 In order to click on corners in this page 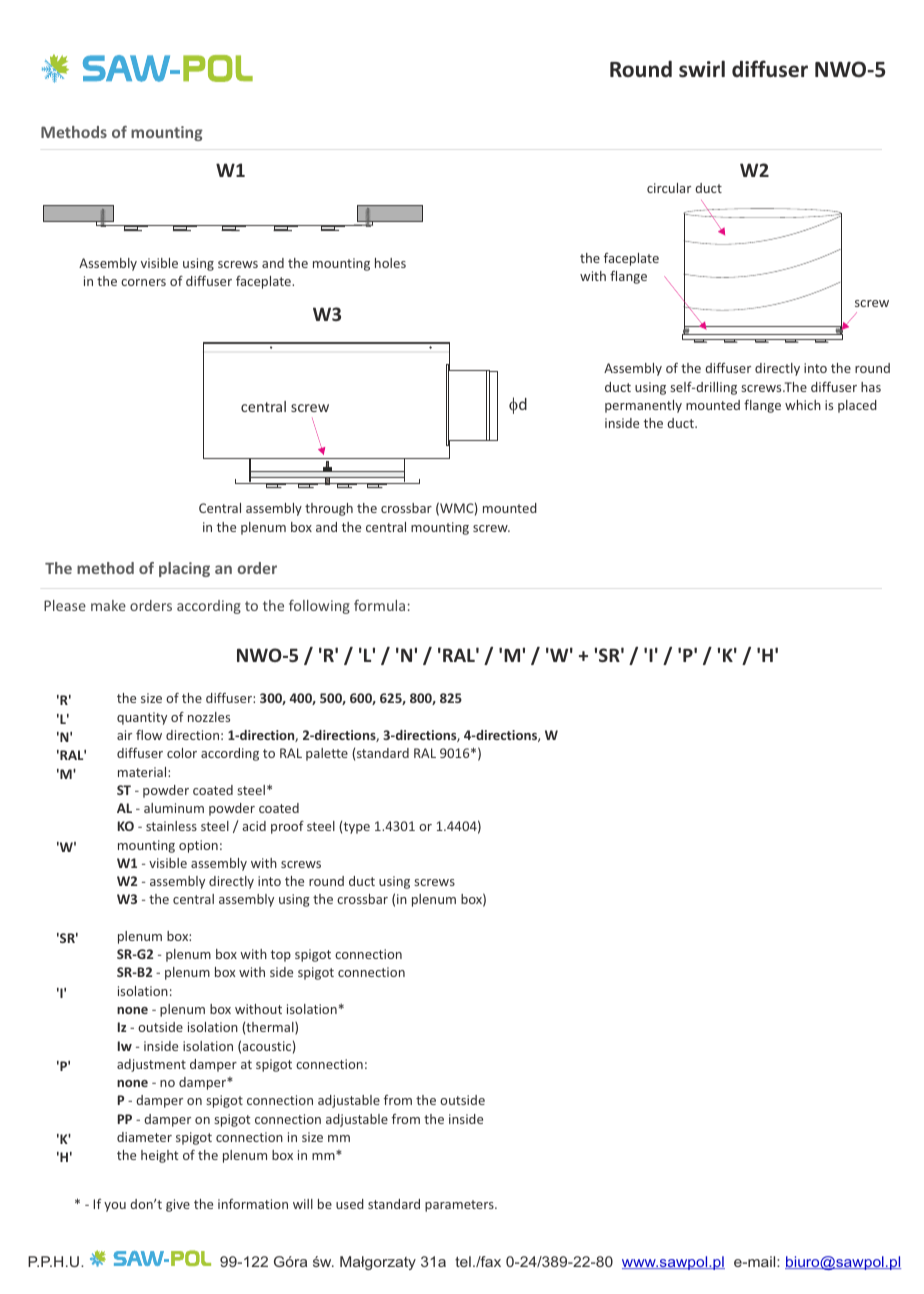, I will do `click(143, 282)`.
